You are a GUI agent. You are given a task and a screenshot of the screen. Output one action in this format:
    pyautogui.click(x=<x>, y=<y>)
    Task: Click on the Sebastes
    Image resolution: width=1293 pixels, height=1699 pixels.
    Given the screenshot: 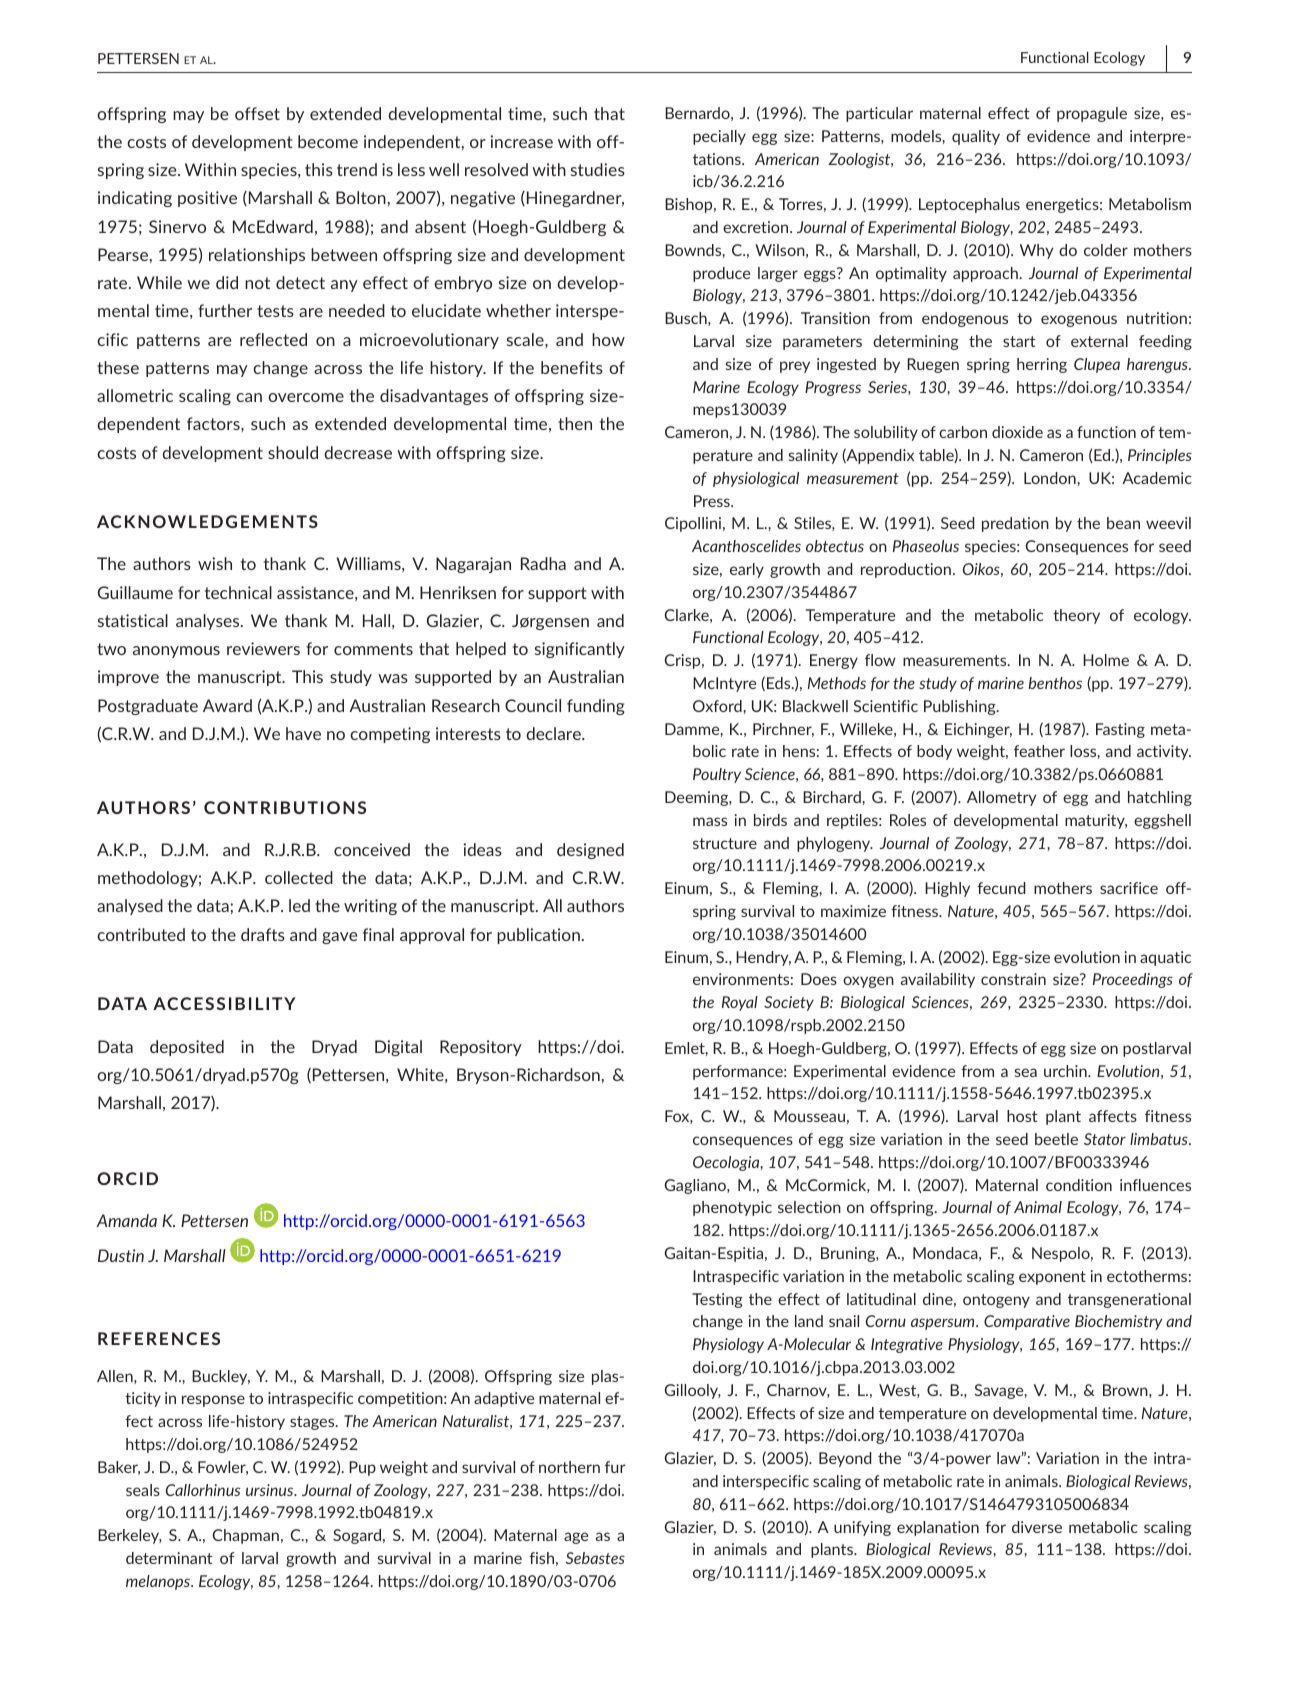 What is the action you would take?
    pyautogui.click(x=595, y=1558)
